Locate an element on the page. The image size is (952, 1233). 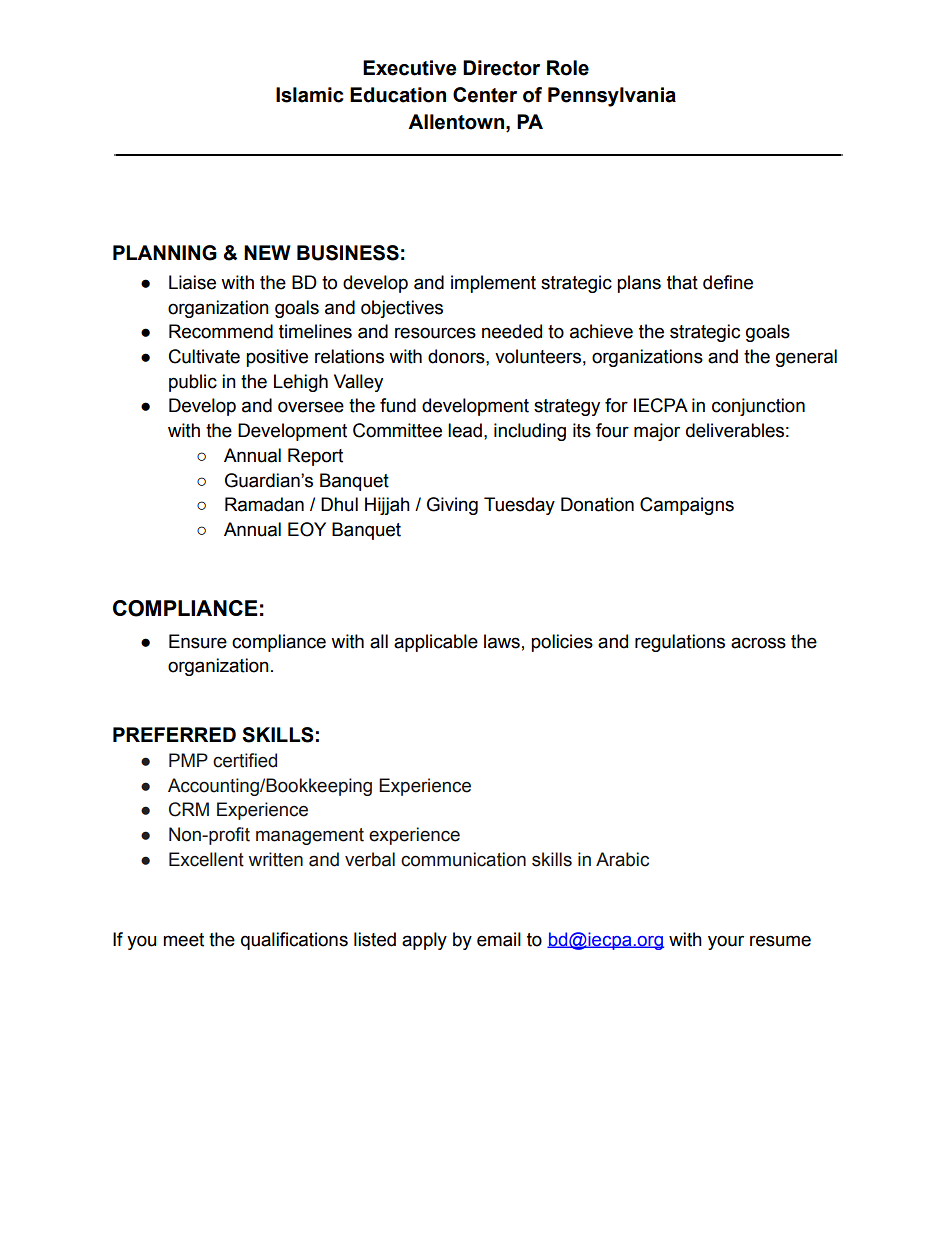
Islamic is located at coordinates (310, 95).
